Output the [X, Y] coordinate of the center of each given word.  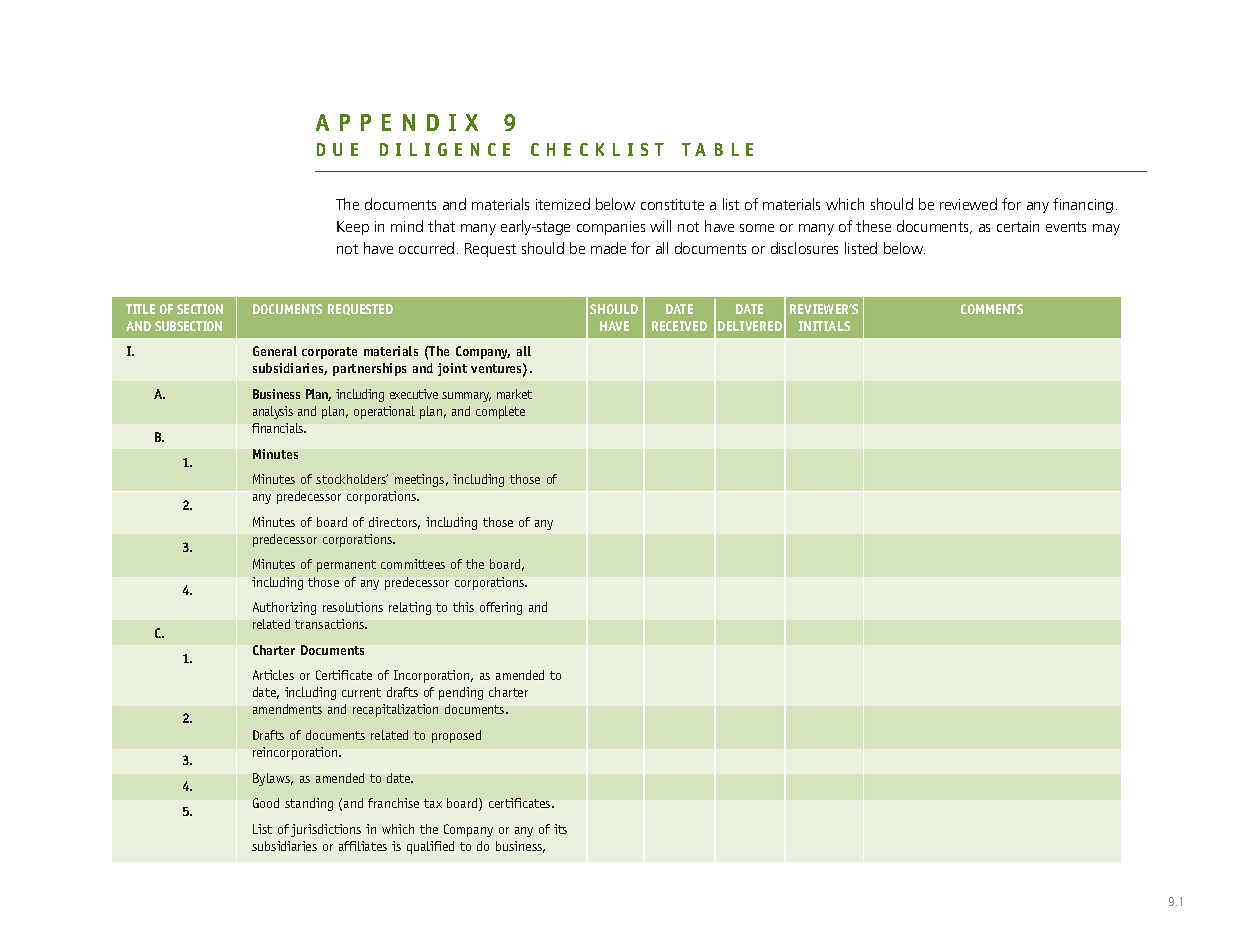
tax [433, 803]
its [560, 829]
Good [266, 803]
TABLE [717, 149]
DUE [337, 149]
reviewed [968, 204]
